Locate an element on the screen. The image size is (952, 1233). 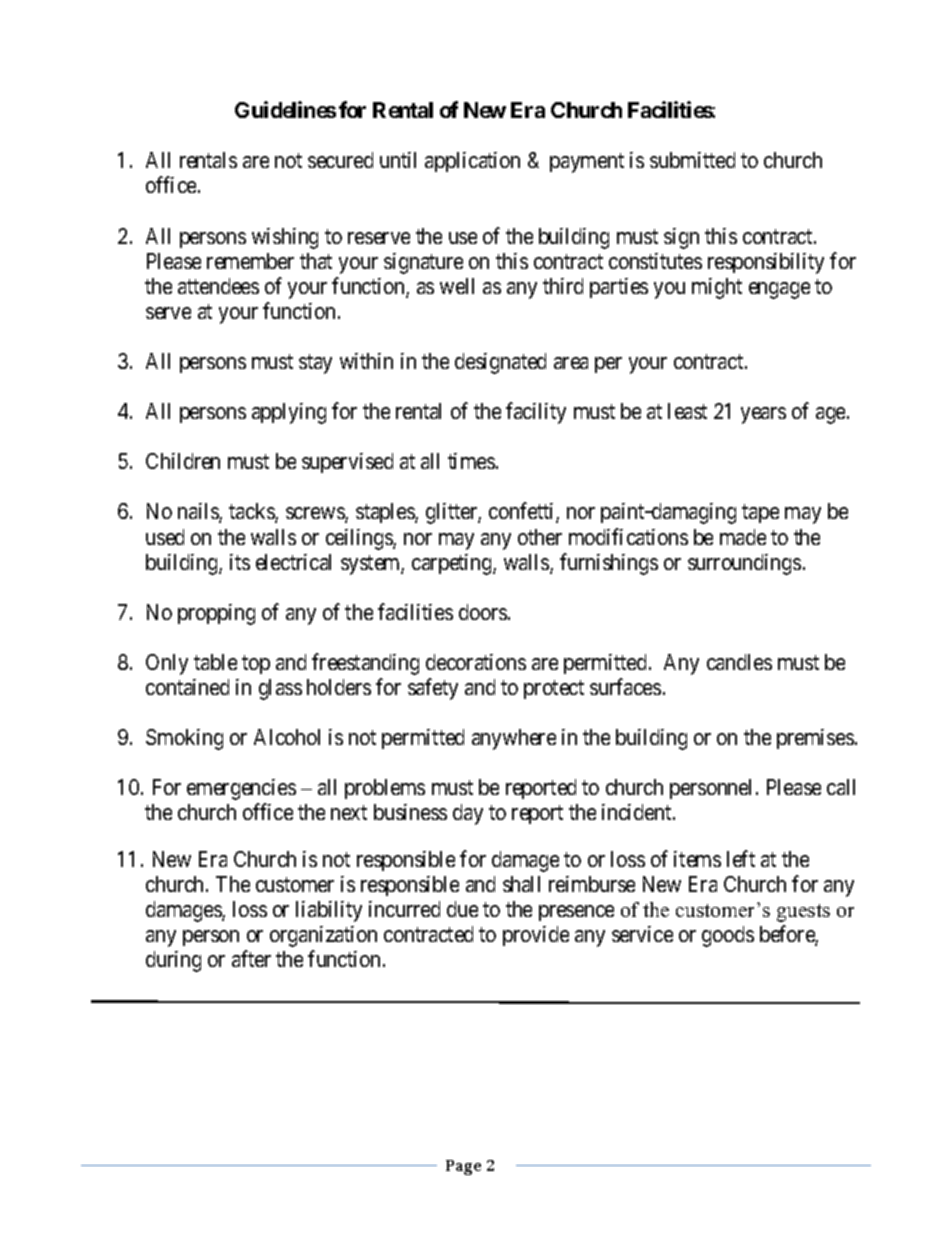
submitted is located at coordinates (692, 160).
